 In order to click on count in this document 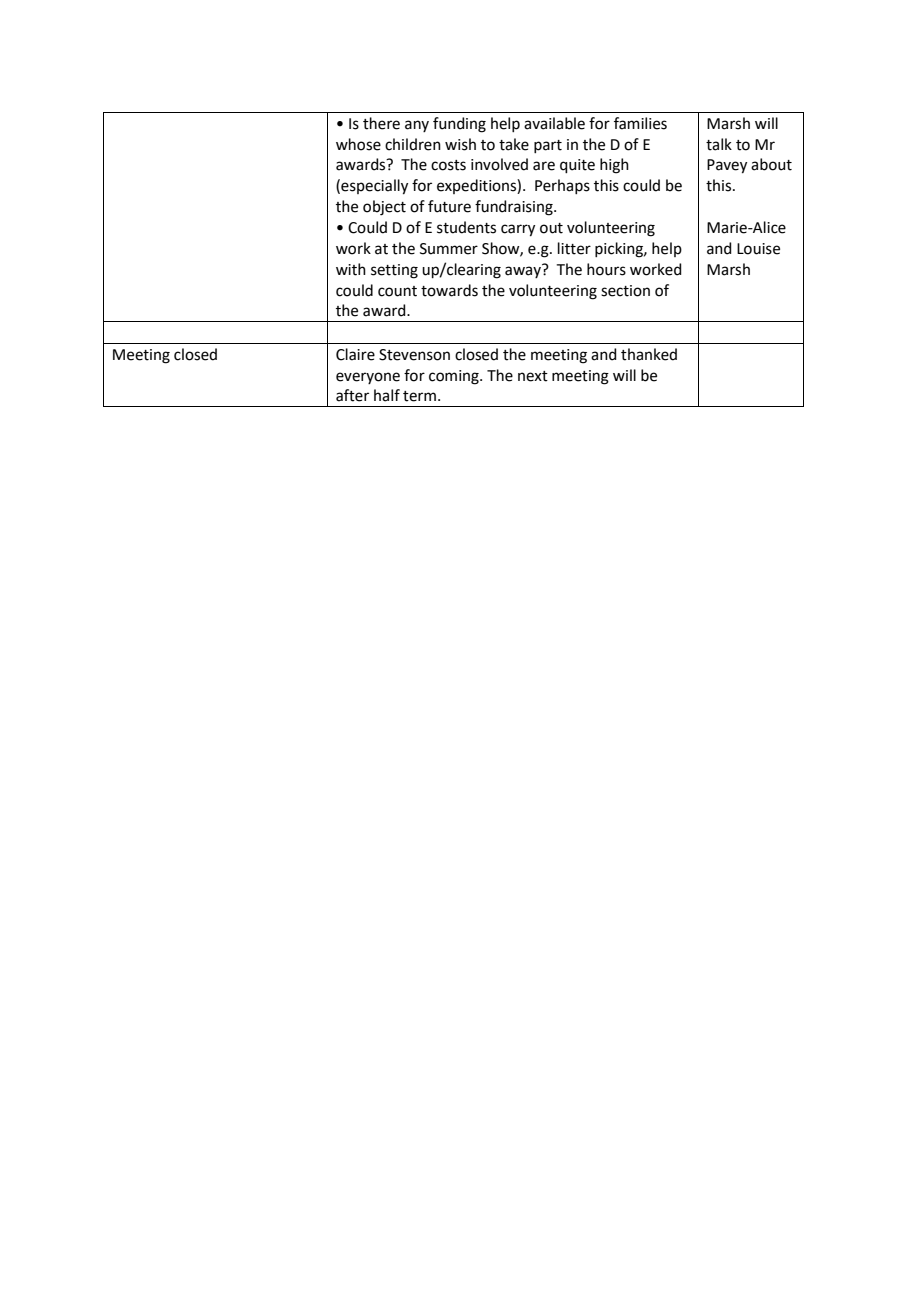, I will do `click(397, 291)`.
